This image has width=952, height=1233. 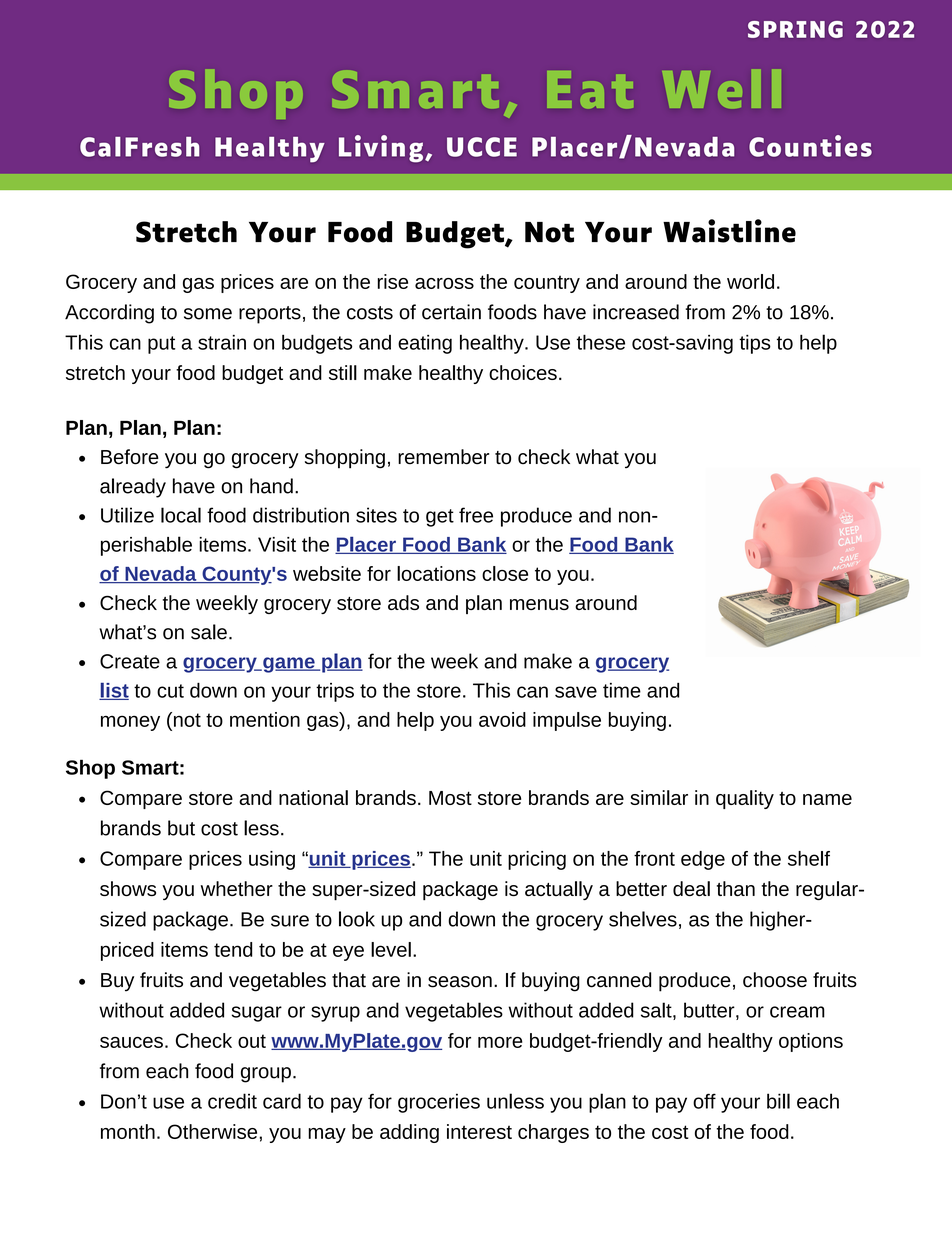 What do you see at coordinates (444, 283) in the image?
I see `across` at bounding box center [444, 283].
